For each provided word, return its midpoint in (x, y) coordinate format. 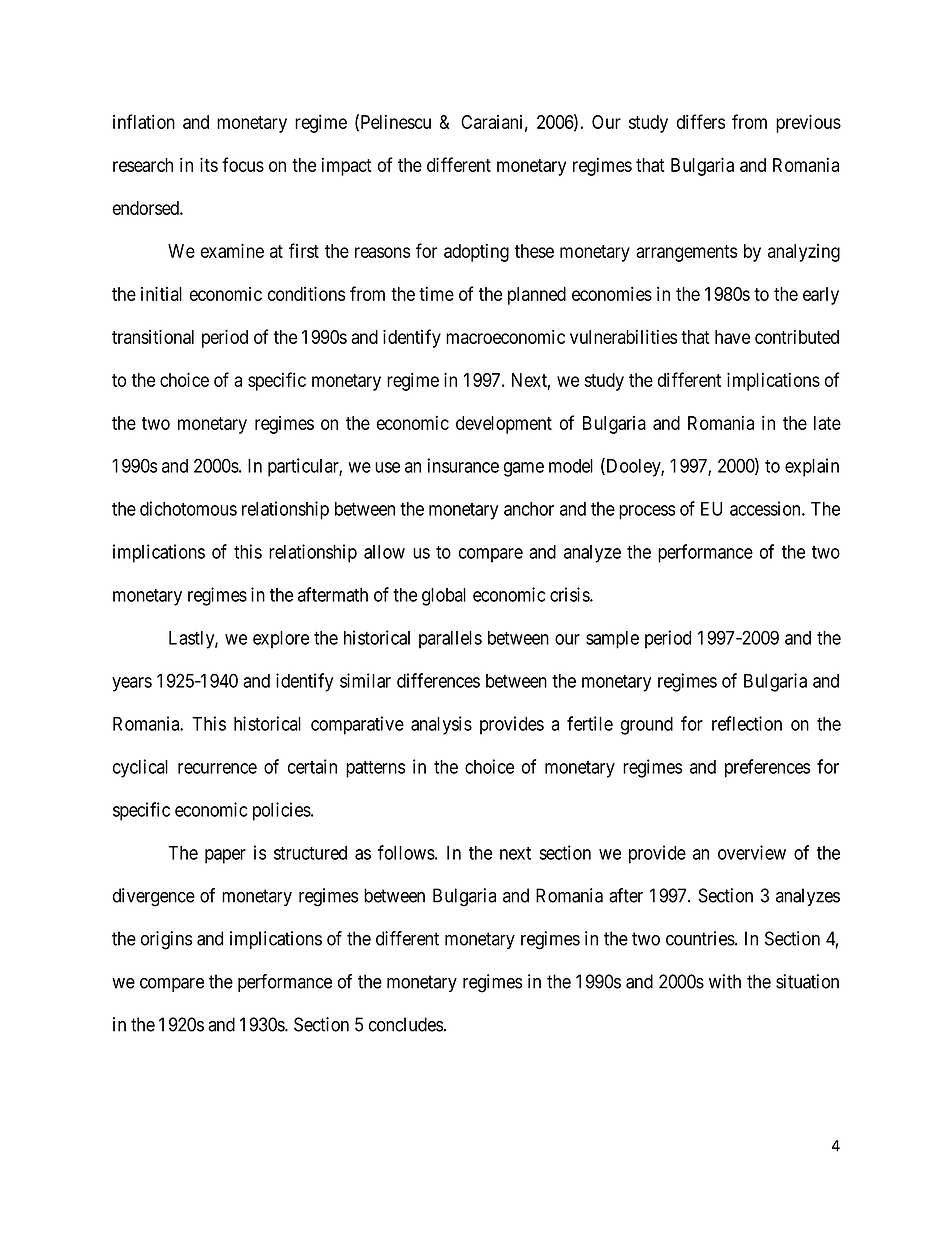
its (209, 164)
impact (347, 166)
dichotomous (188, 508)
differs (701, 121)
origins (166, 940)
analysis (441, 725)
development (504, 425)
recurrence (217, 768)
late (827, 423)
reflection (747, 723)
